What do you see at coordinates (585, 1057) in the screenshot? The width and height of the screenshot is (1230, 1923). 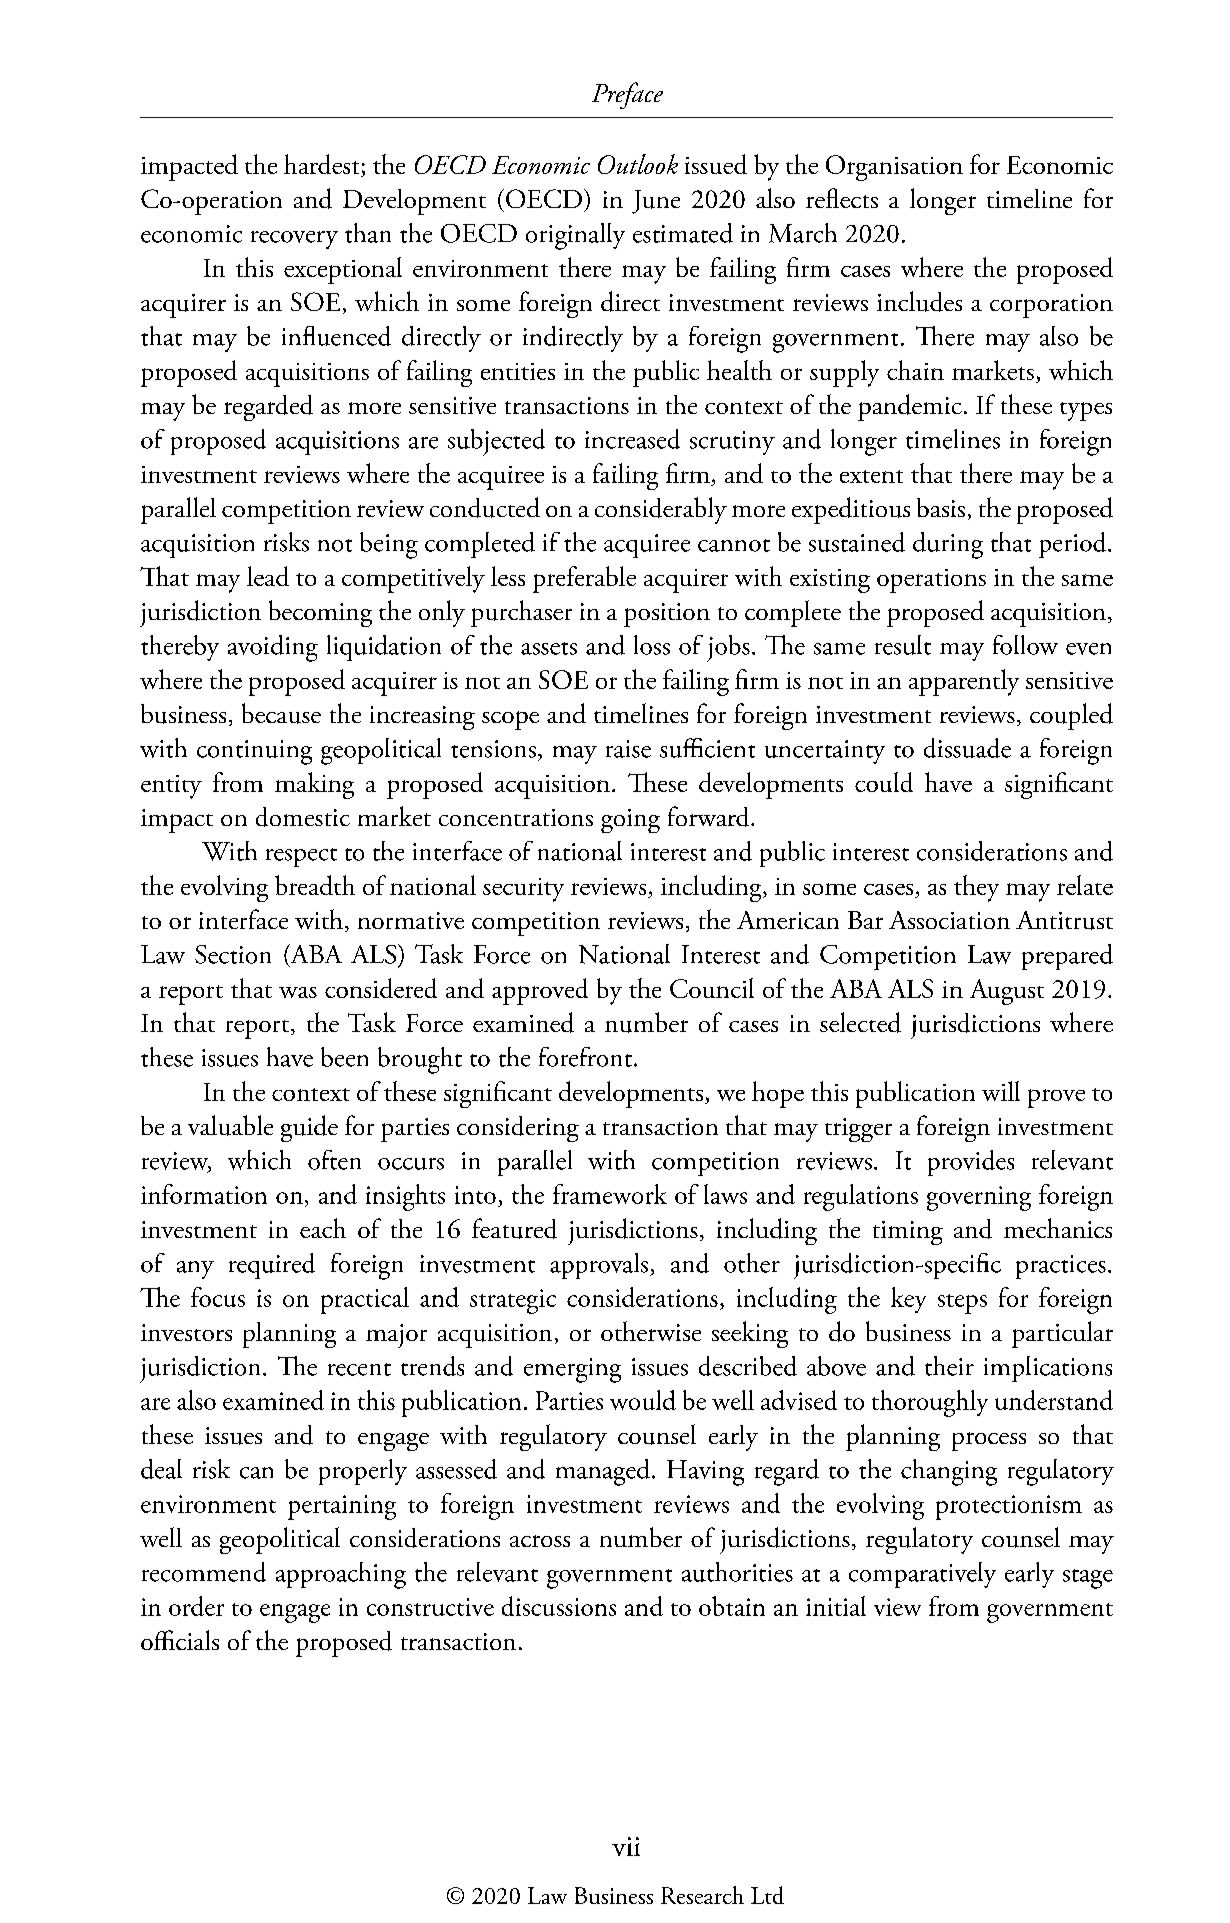 I see `forefront` at bounding box center [585, 1057].
